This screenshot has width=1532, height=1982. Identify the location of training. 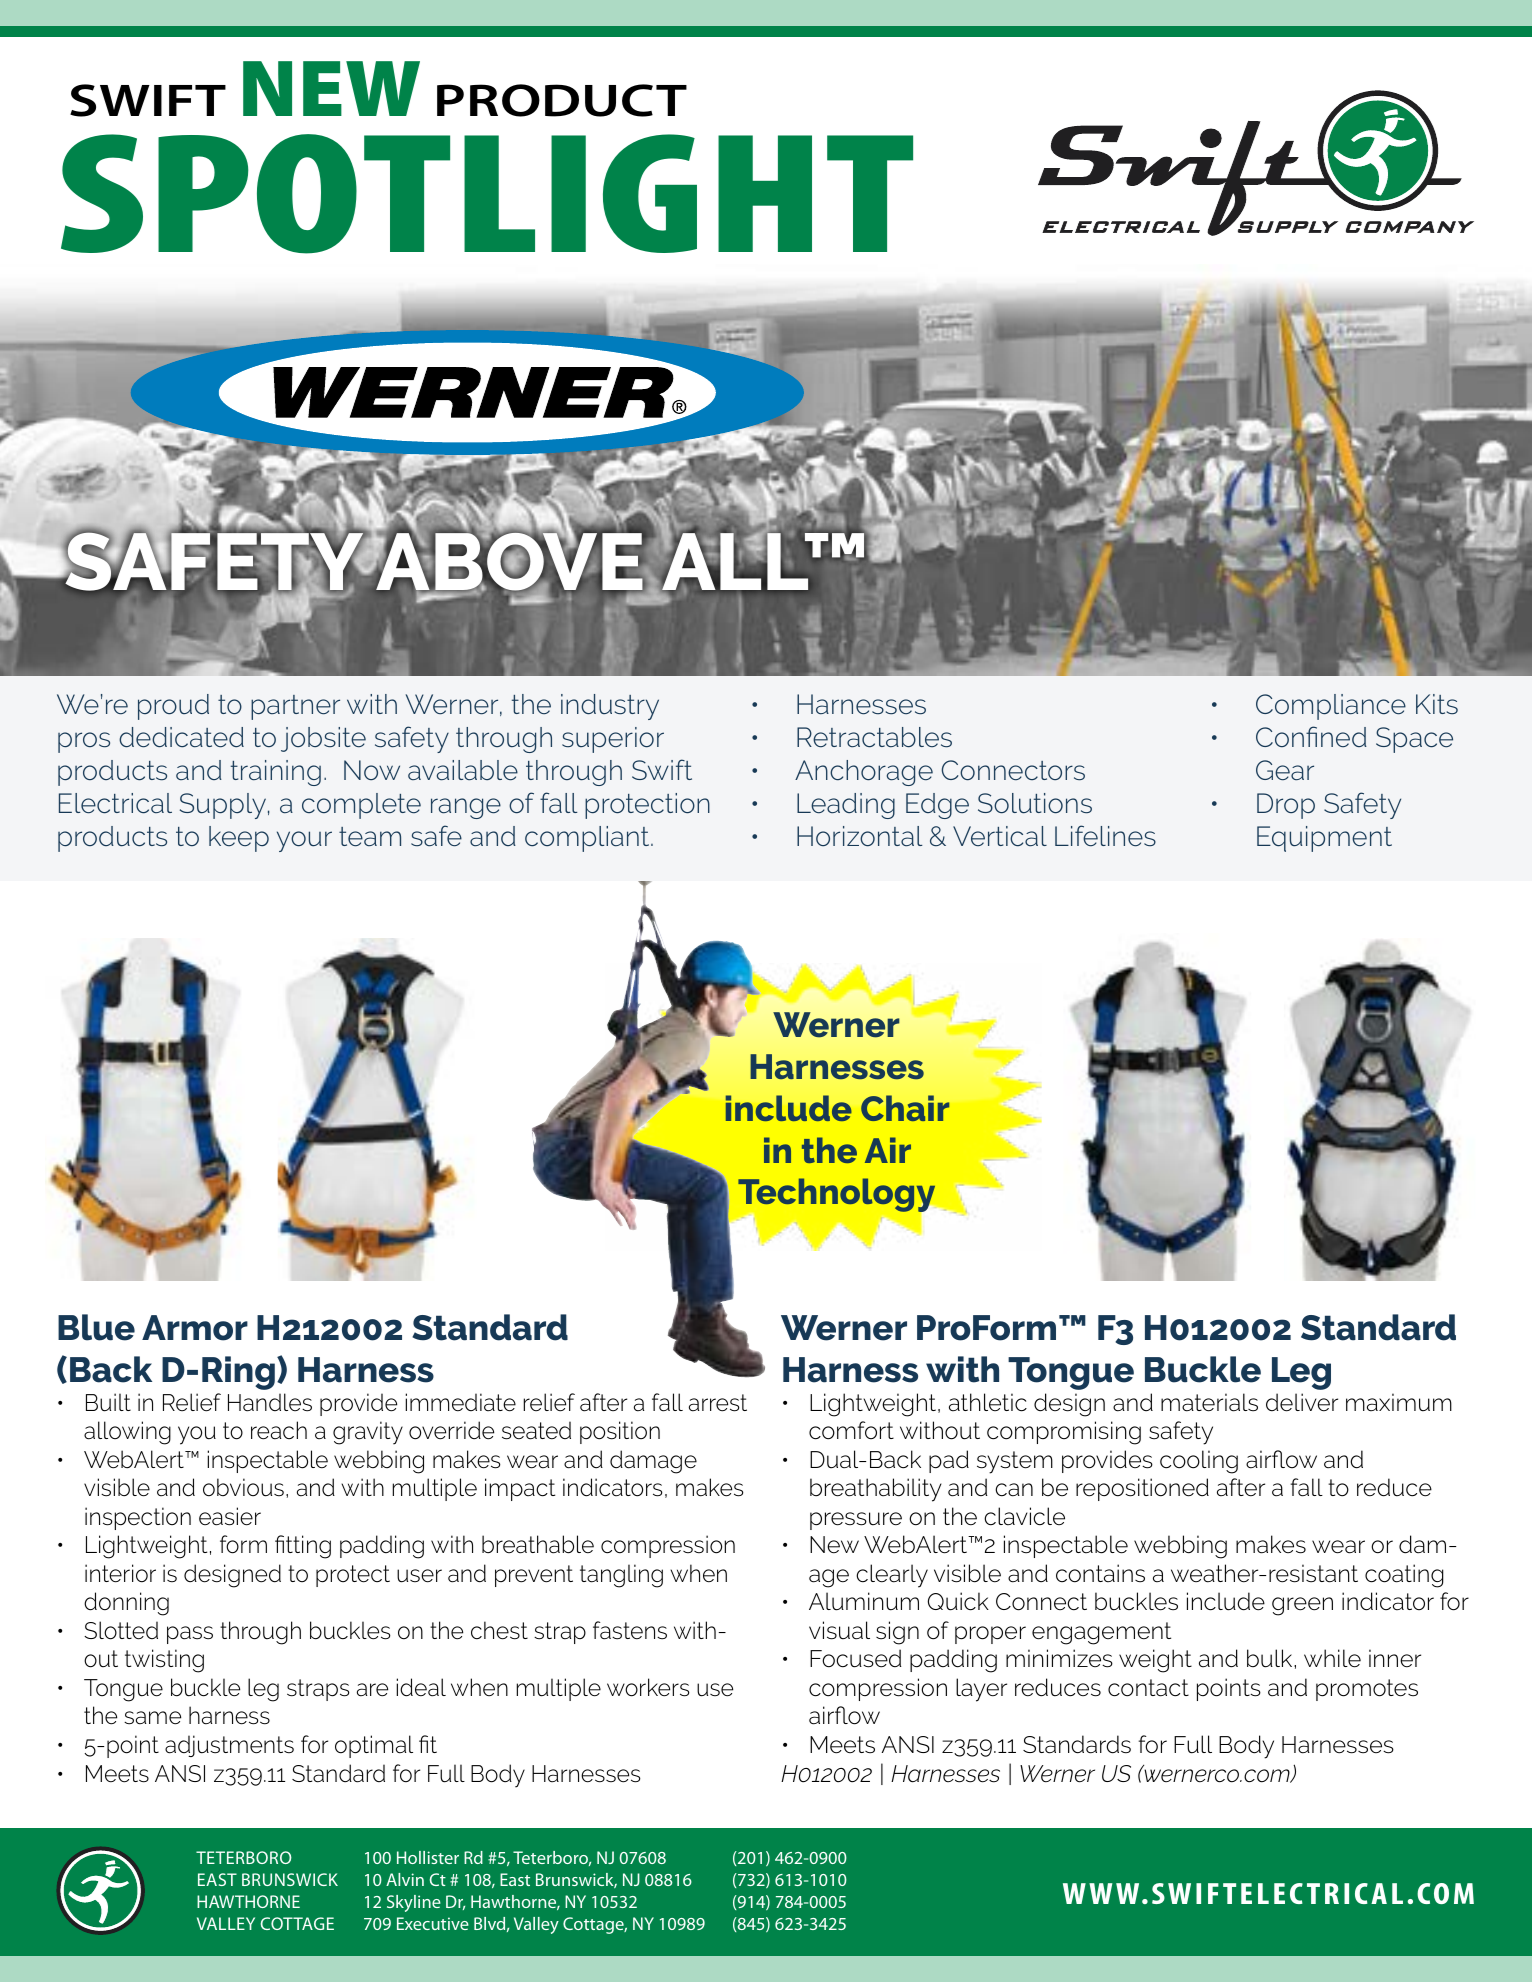
(276, 773).
